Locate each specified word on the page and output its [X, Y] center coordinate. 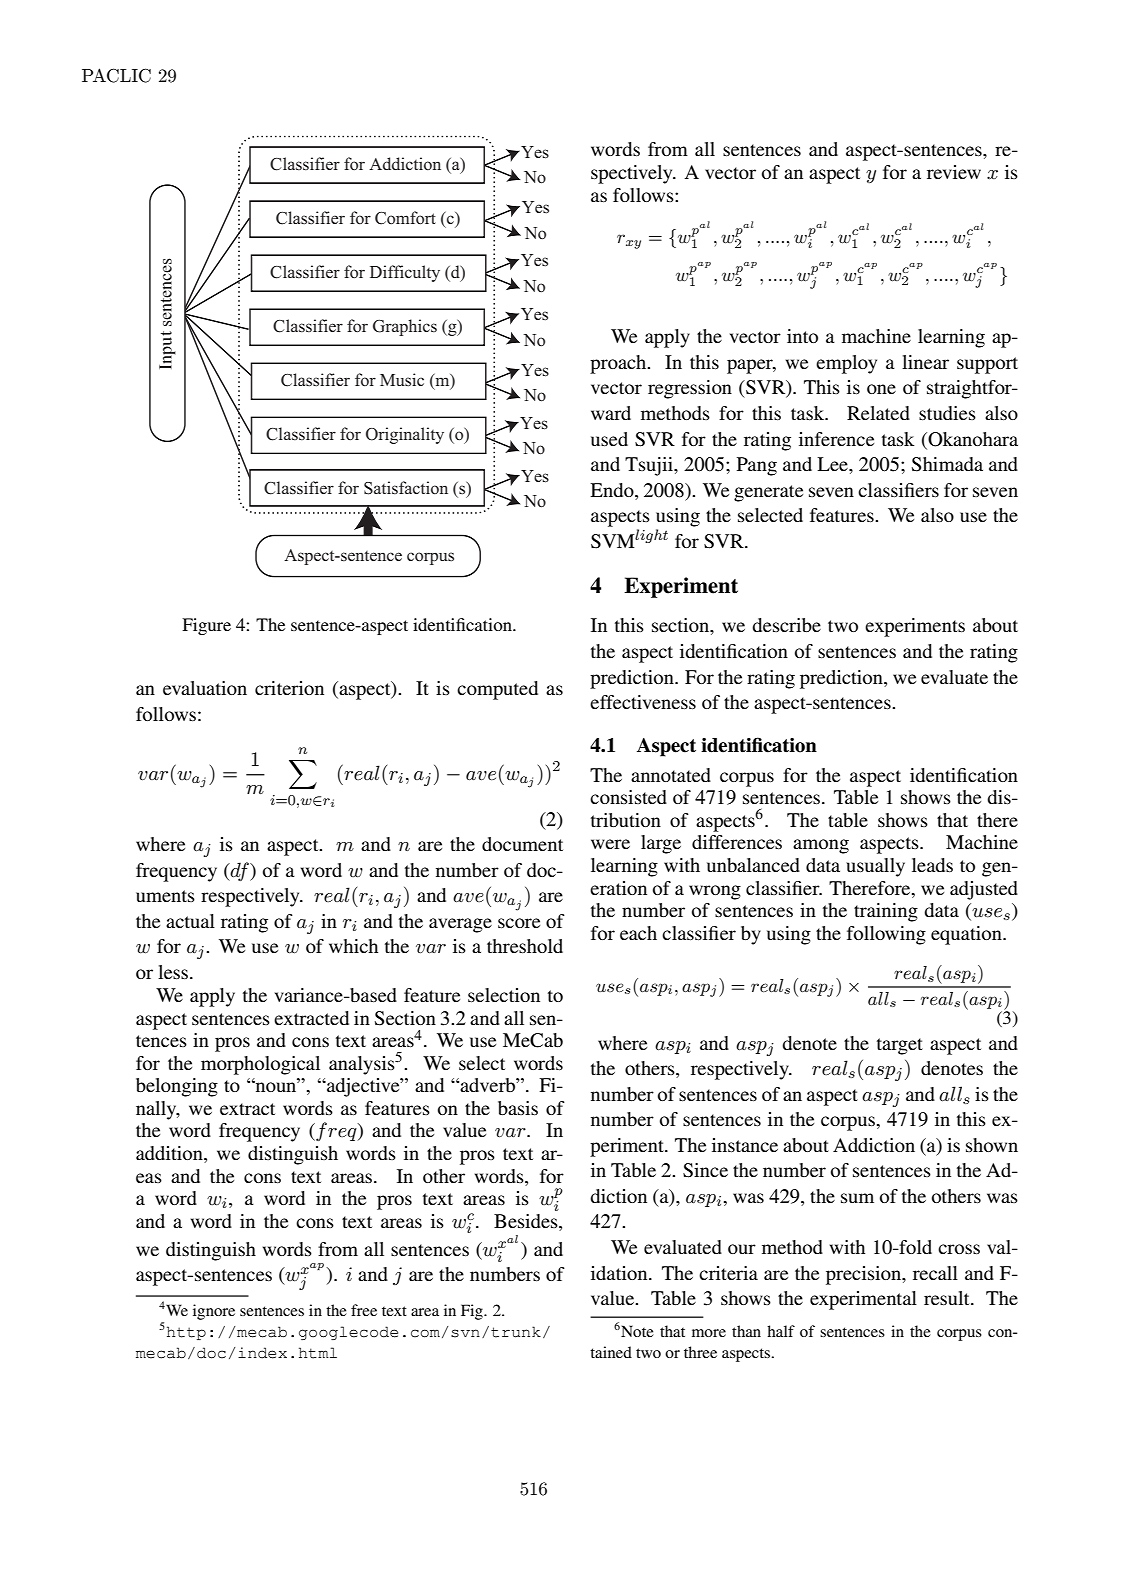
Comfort [405, 218]
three [700, 1352]
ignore [214, 1312]
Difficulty [405, 273]
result [948, 1298]
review [954, 172]
